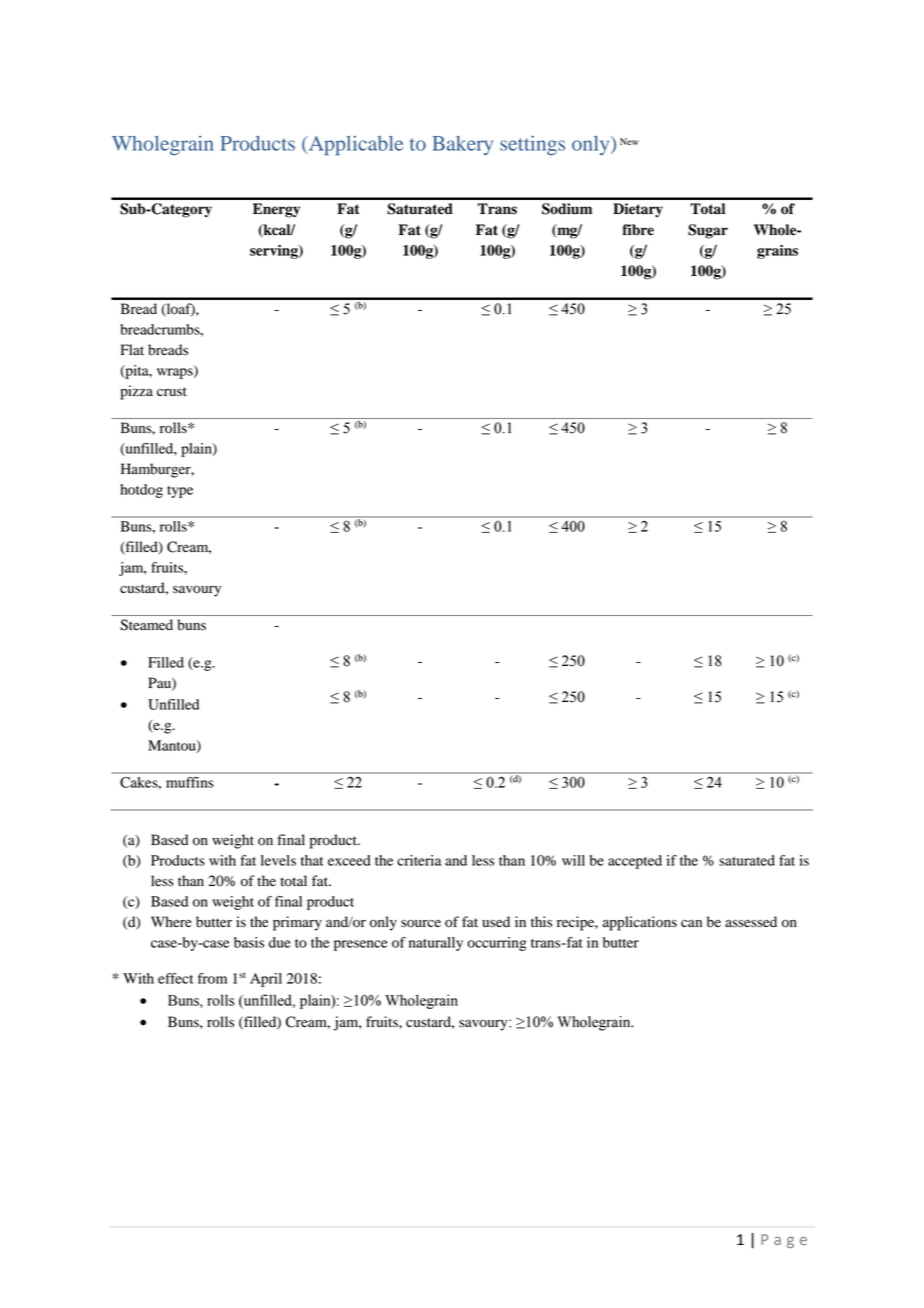  What do you see at coordinates (146, 625) in the screenshot?
I see `Steamed` at bounding box center [146, 625].
